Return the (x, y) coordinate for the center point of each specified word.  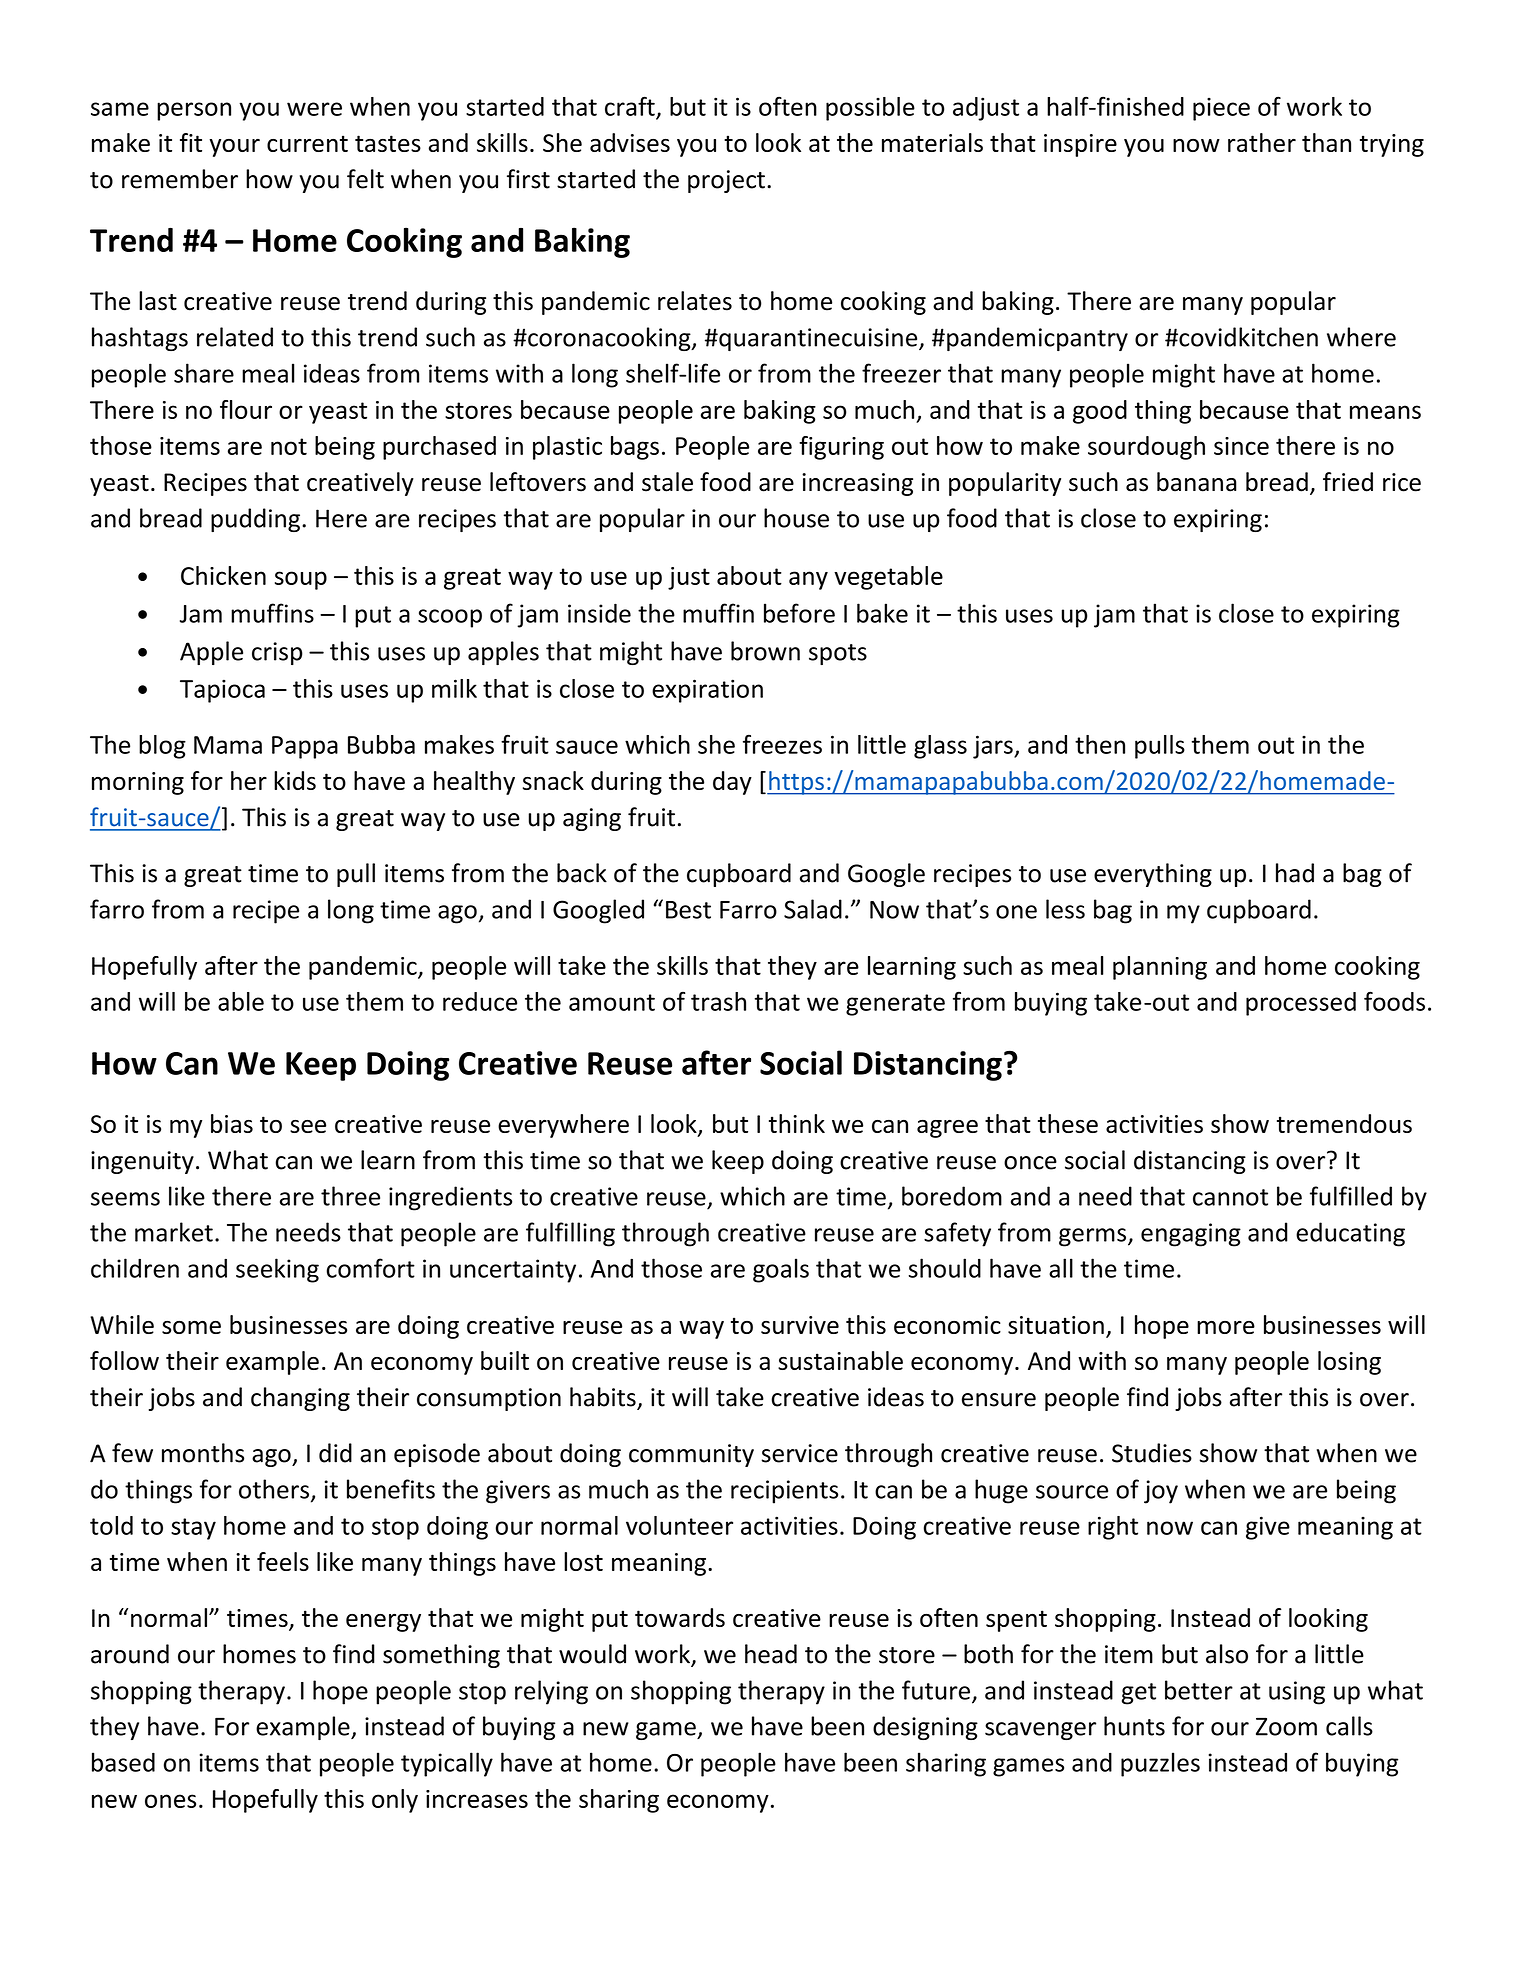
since (1241, 446)
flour (246, 409)
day (732, 783)
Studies (1152, 1453)
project (726, 181)
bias (232, 1123)
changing (300, 1399)
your (234, 148)
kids (295, 780)
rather (1262, 142)
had (1295, 873)
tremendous (1344, 1123)
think (797, 1123)
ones (170, 1801)
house (796, 518)
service (799, 1453)
